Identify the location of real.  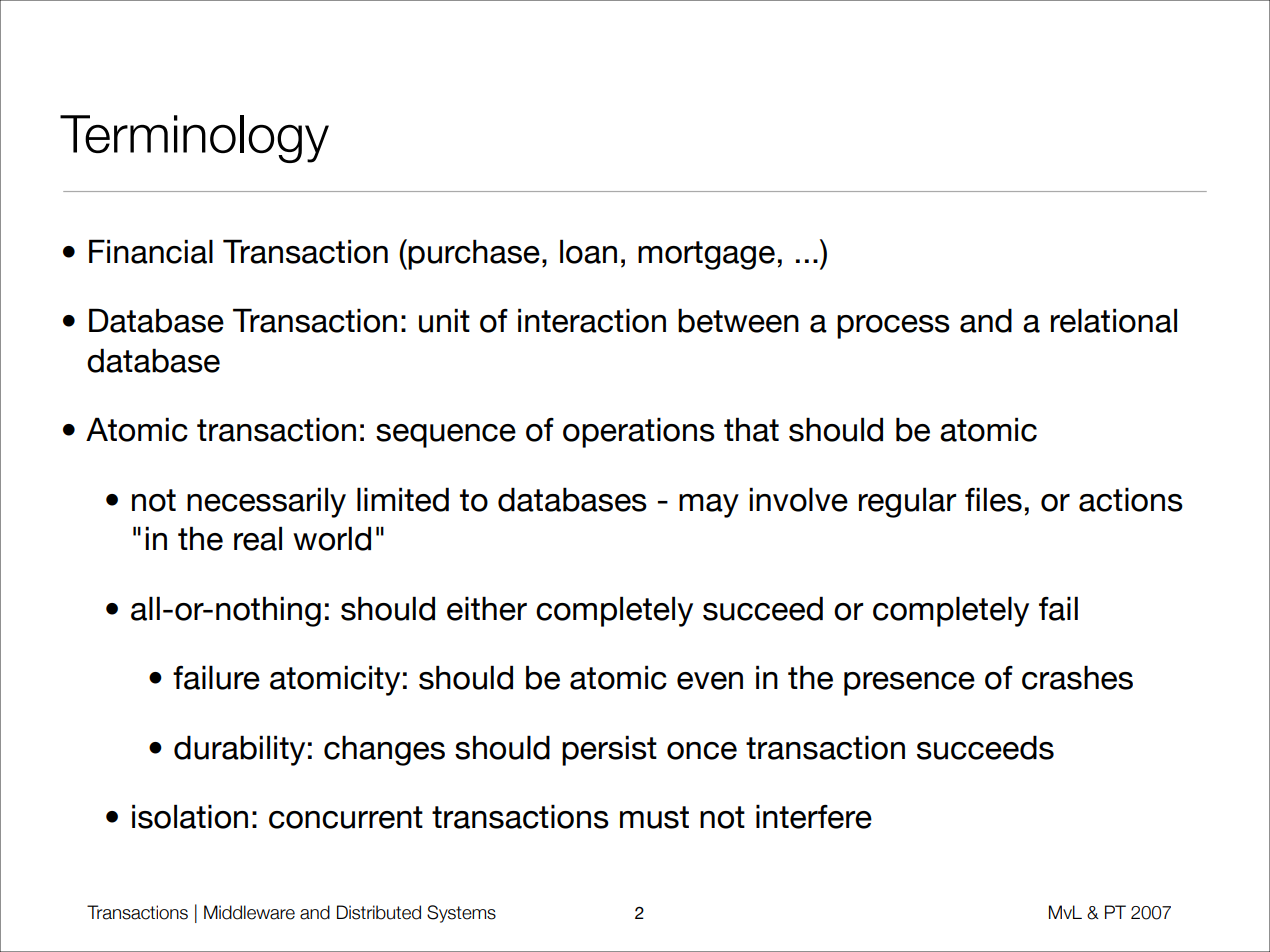
(258, 538).
